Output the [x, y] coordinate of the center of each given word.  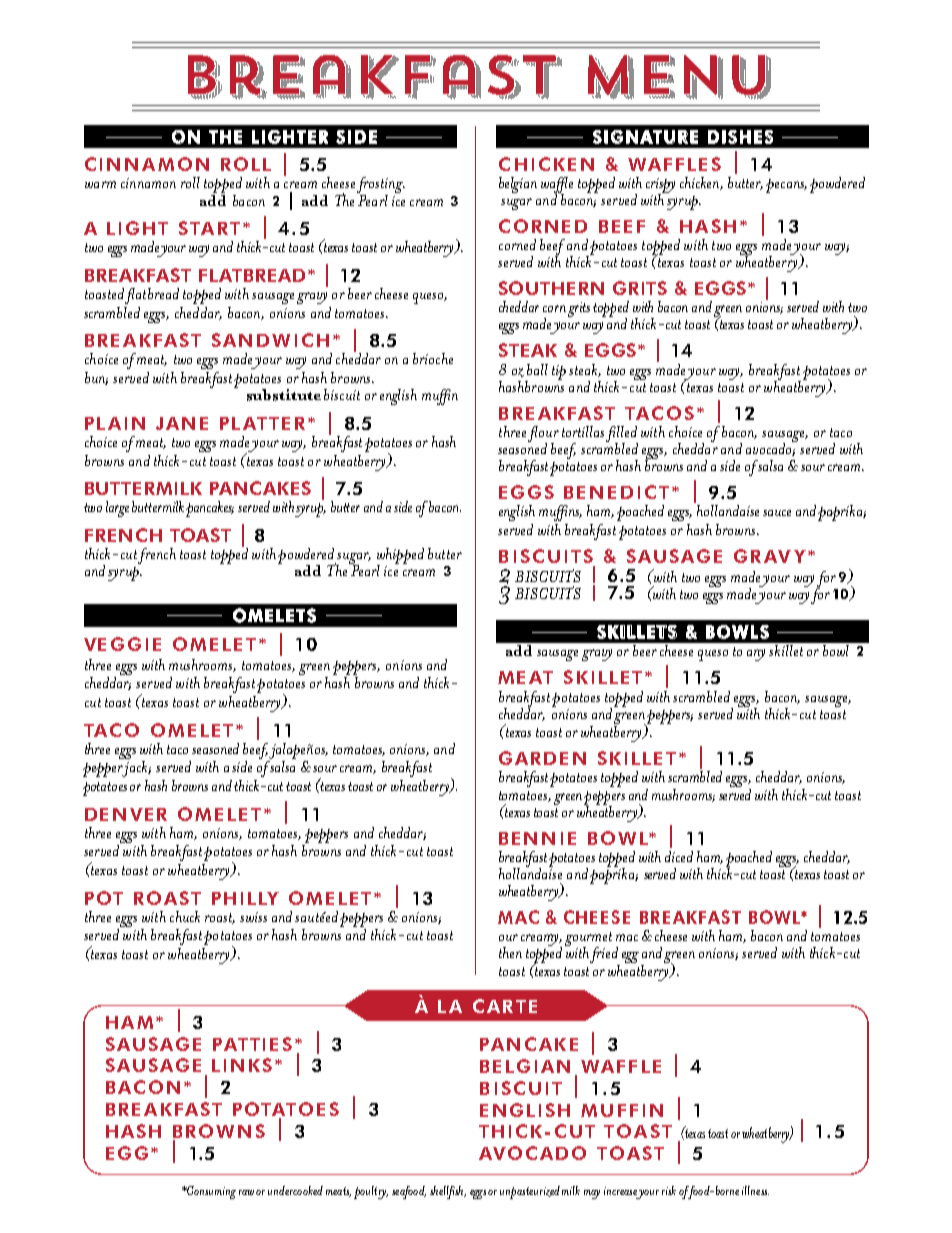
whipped [400, 557]
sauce [777, 513]
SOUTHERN [551, 288]
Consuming [210, 1192]
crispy [660, 186]
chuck [185, 916]
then [510, 952]
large [117, 509]
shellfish [448, 1192]
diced [679, 856]
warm [100, 184]
